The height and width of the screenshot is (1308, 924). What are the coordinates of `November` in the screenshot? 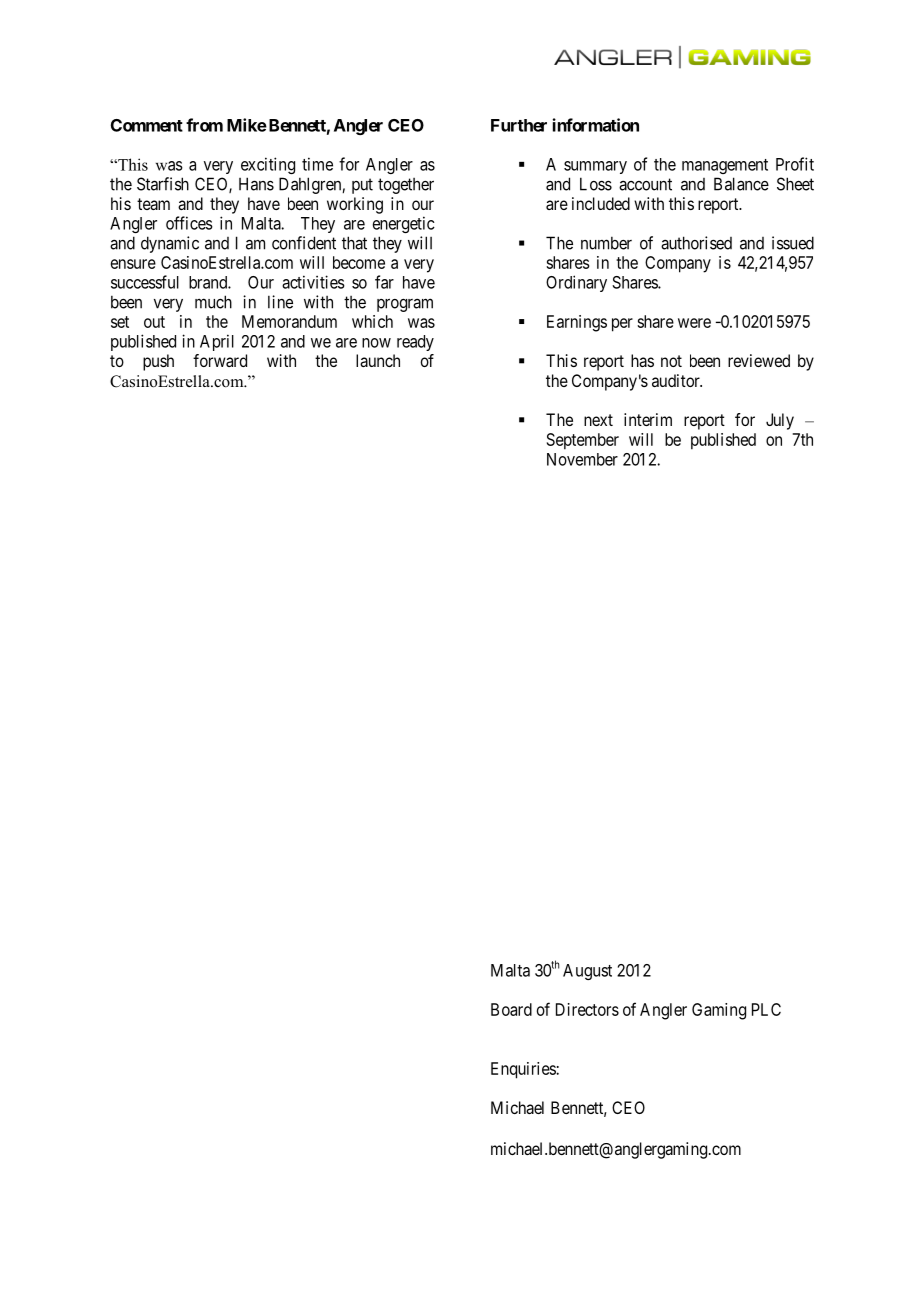 It's located at (582, 459).
